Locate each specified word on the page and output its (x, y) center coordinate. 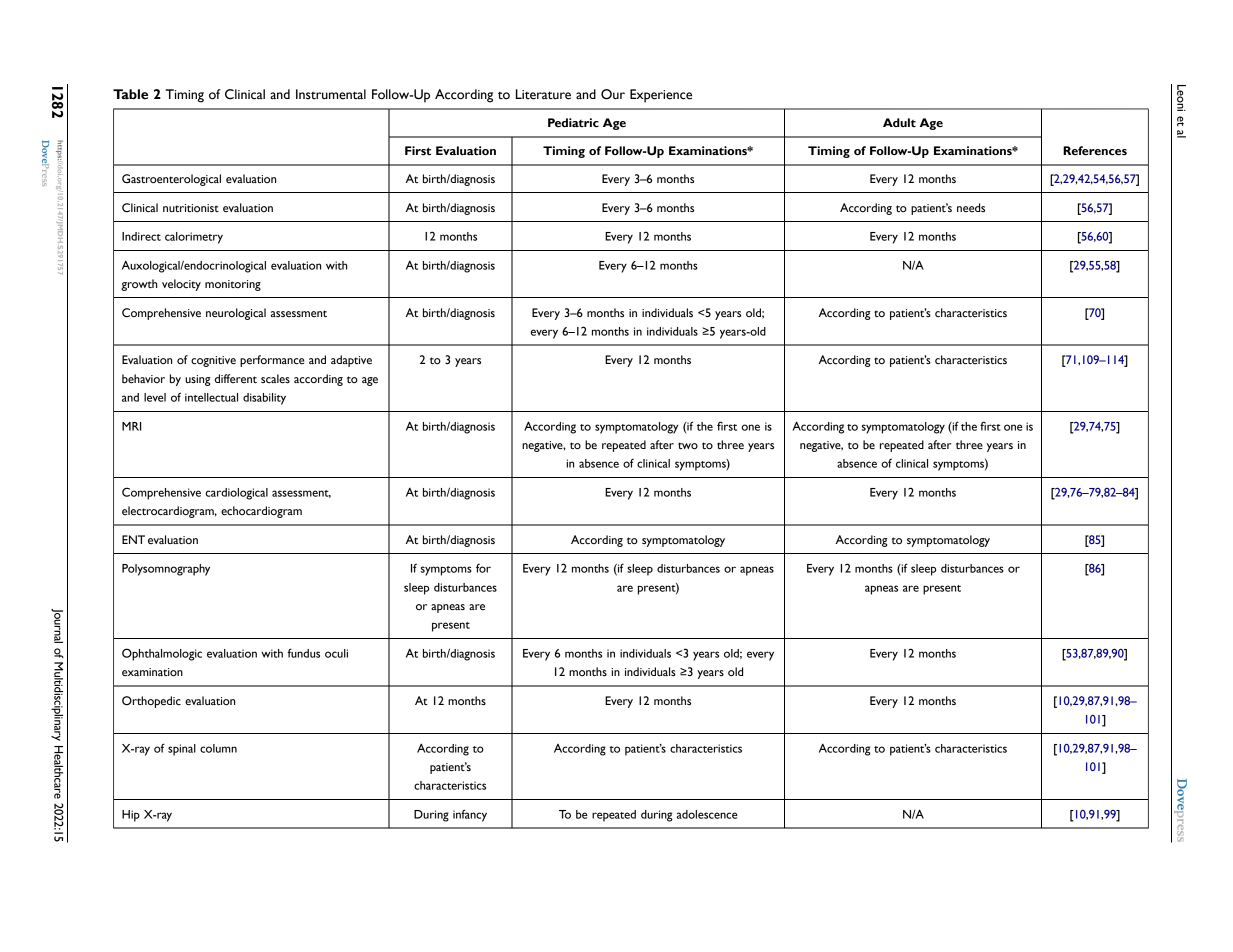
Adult (899, 122)
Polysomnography (166, 570)
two (688, 445)
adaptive (351, 361)
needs (971, 207)
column (218, 748)
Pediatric (573, 123)
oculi (336, 653)
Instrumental (331, 94)
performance (272, 361)
